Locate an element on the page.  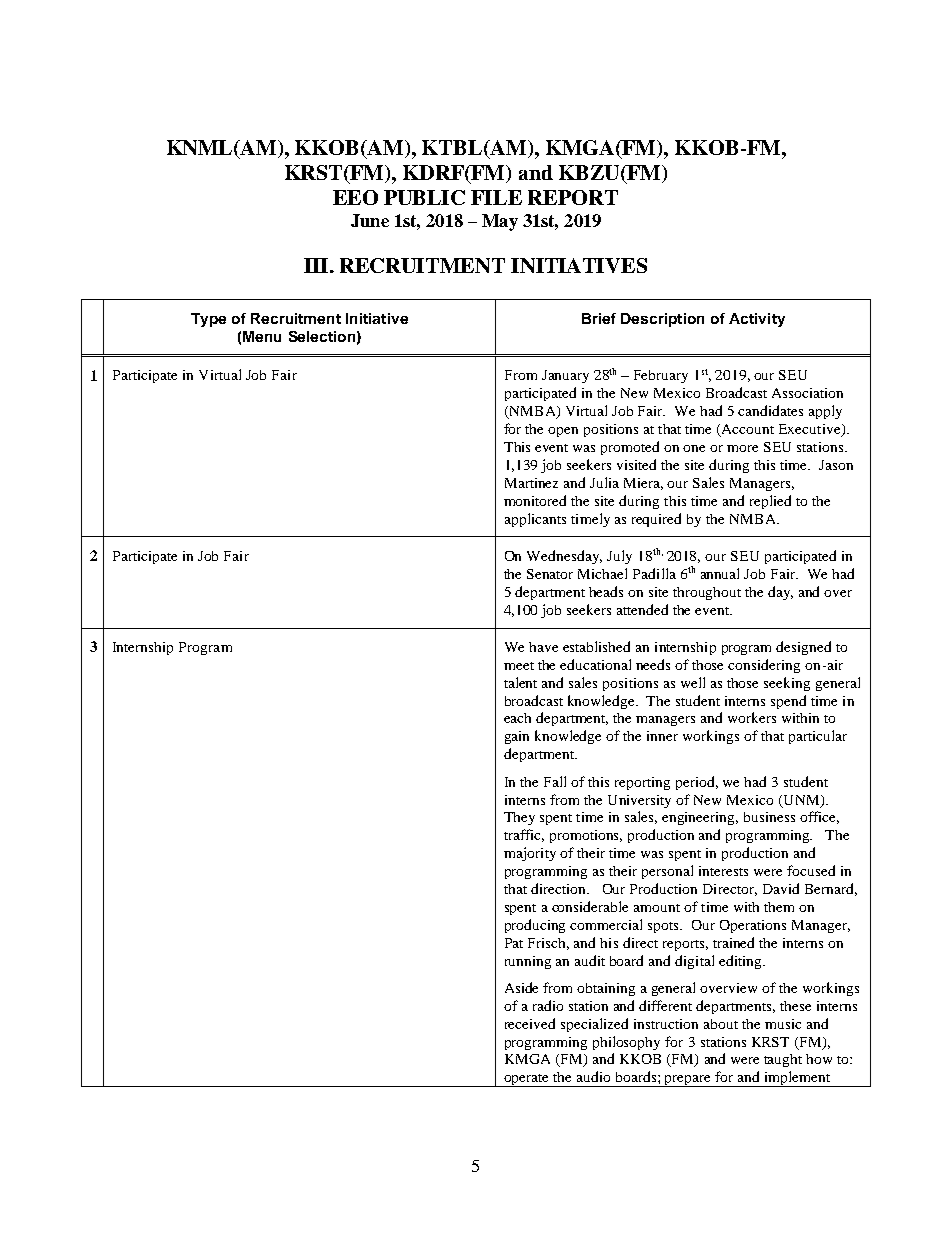
Menu is located at coordinates (262, 336).
